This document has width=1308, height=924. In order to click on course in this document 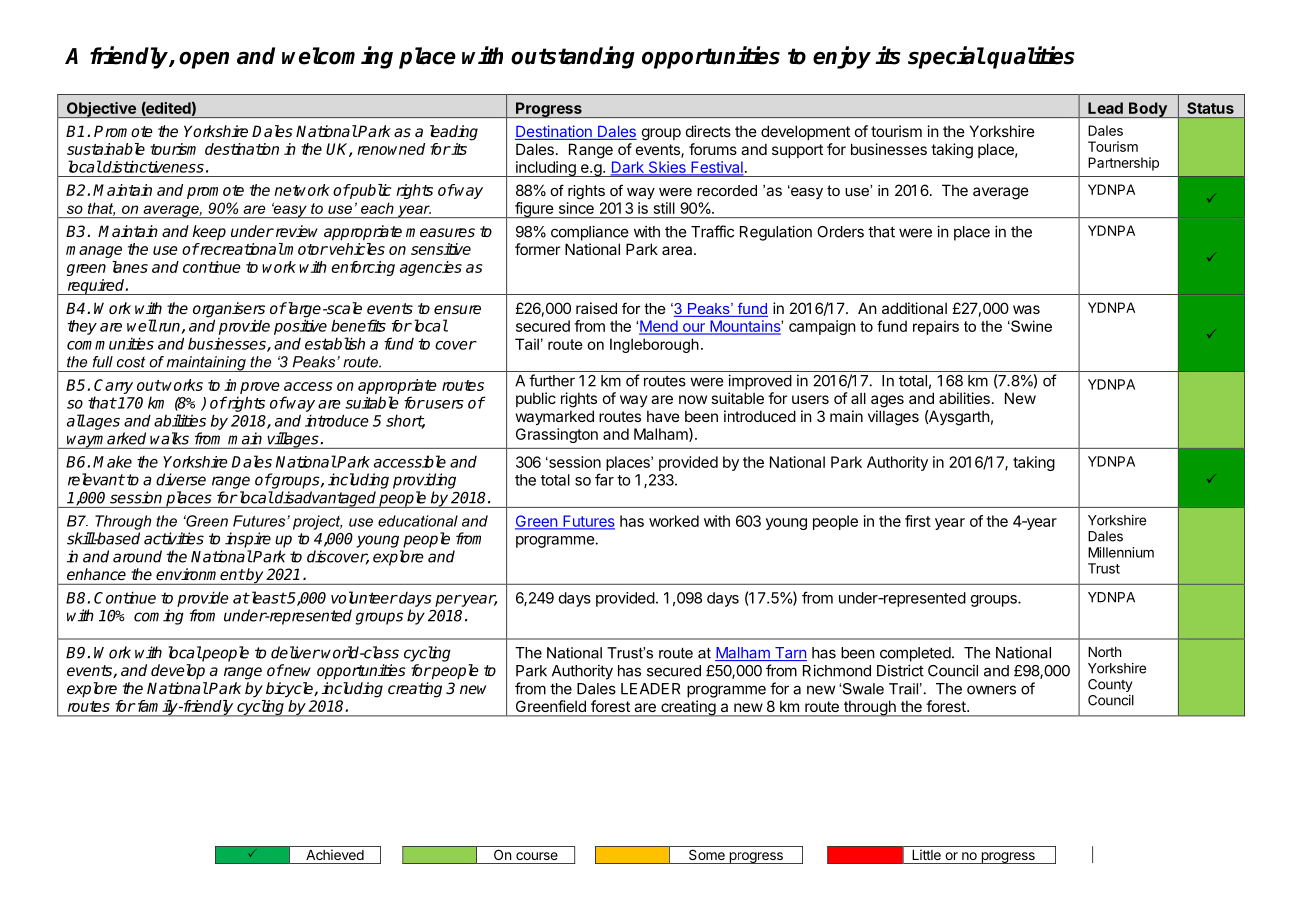, I will do `click(537, 856)`.
